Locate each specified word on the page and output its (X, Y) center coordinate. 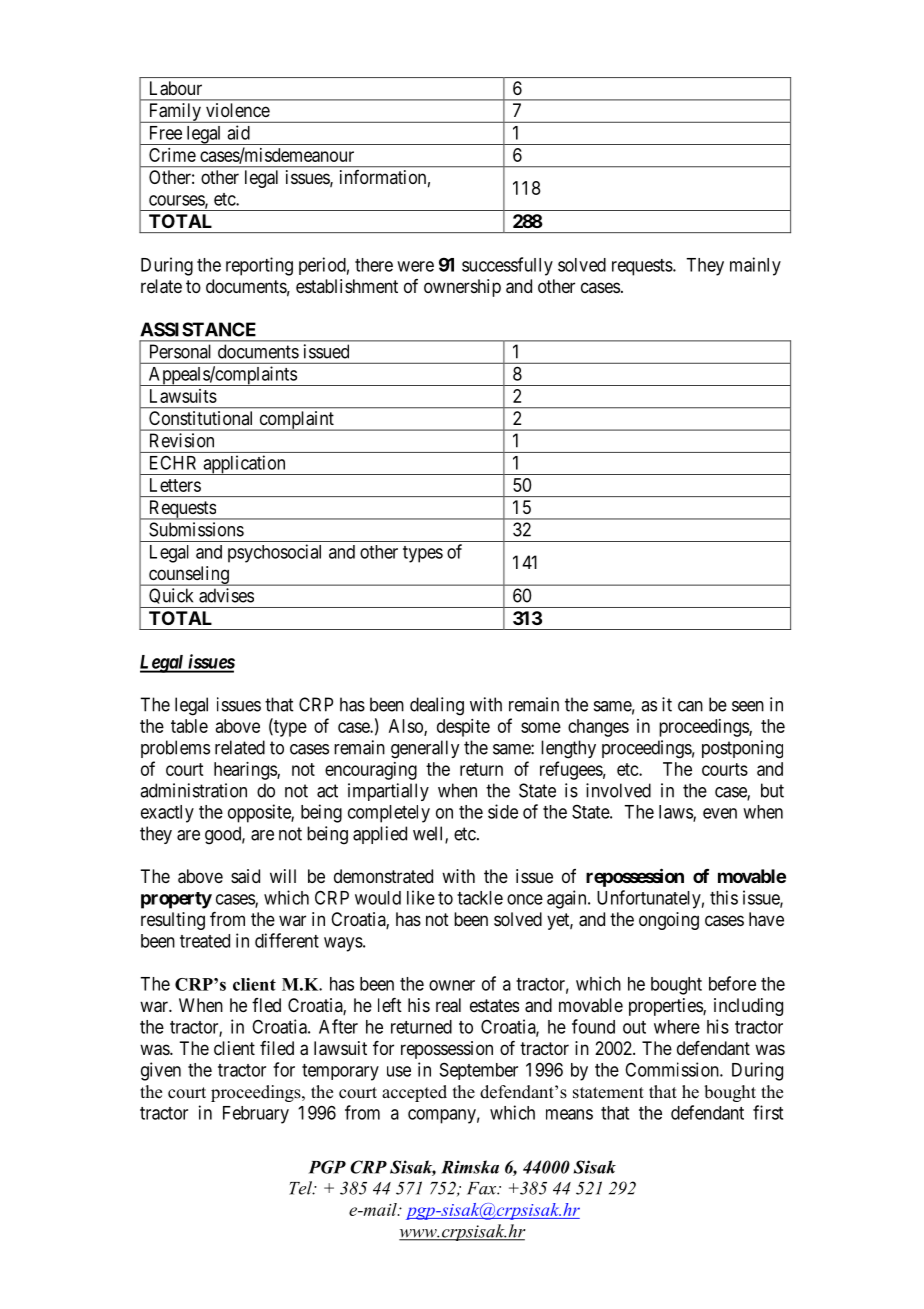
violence (238, 110)
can (690, 706)
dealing (437, 706)
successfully (507, 266)
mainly (755, 266)
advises (226, 595)
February (256, 1115)
